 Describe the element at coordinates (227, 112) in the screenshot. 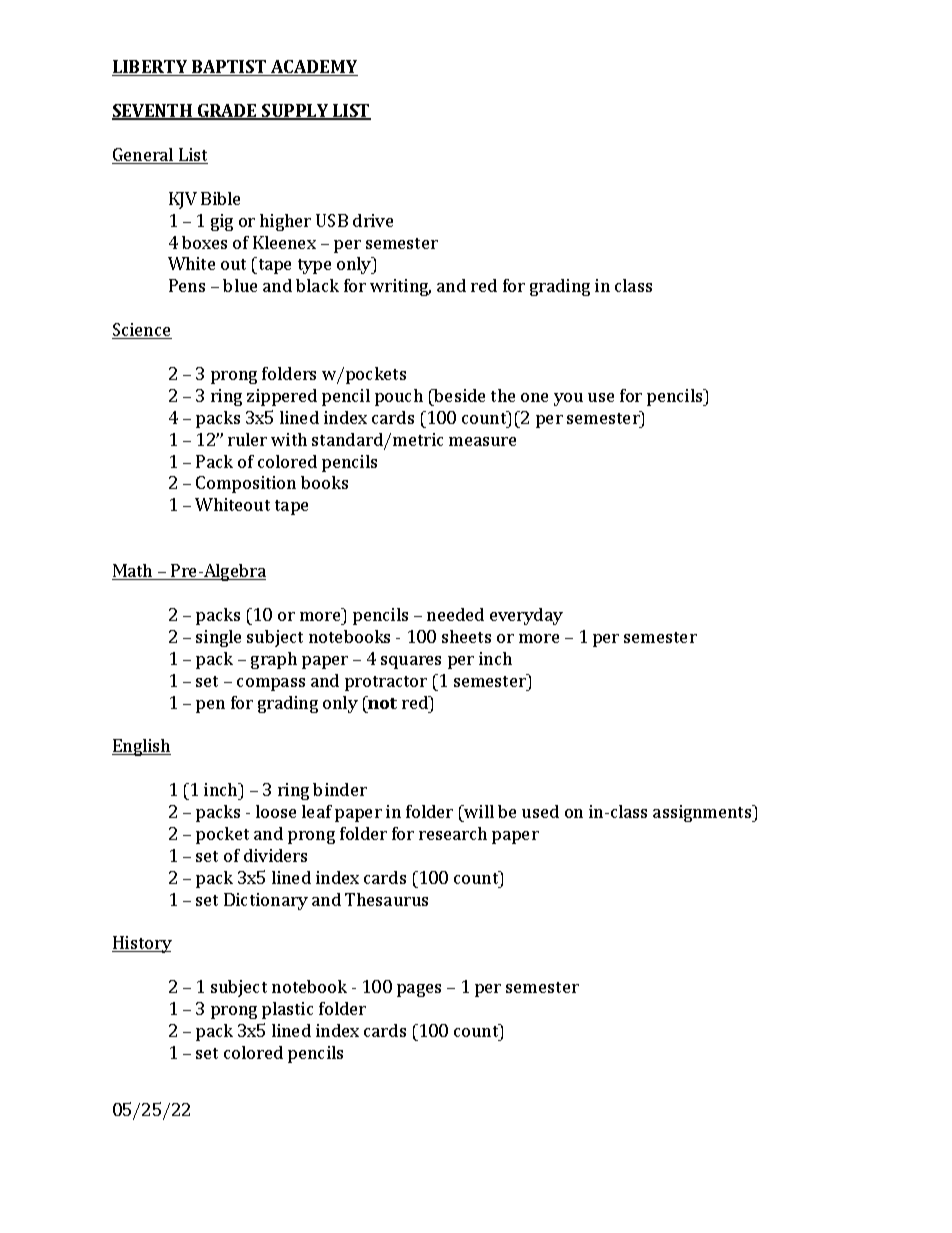

I see `GRADE` at that location.
